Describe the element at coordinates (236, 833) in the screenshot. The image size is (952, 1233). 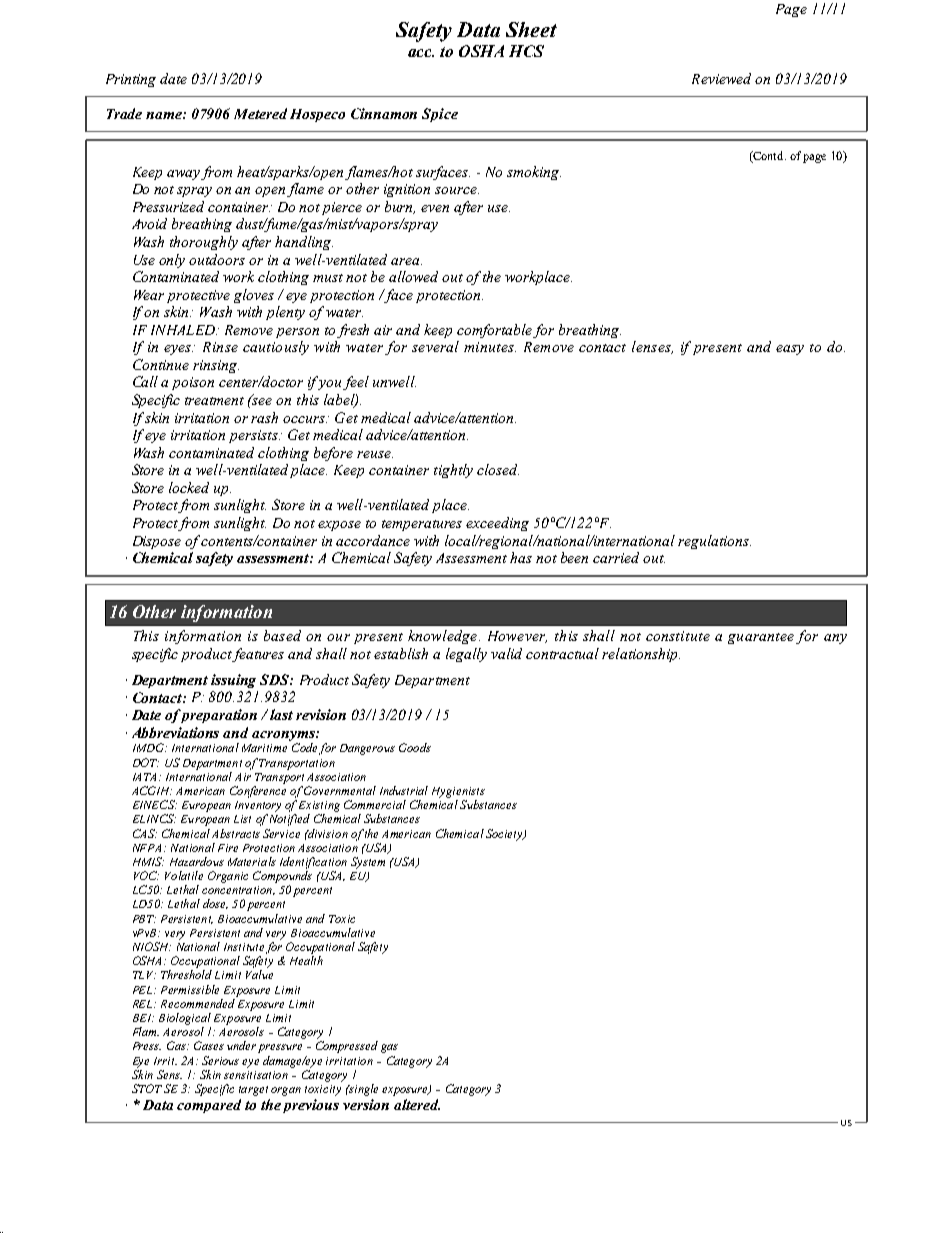
I see `Abstracts` at that location.
